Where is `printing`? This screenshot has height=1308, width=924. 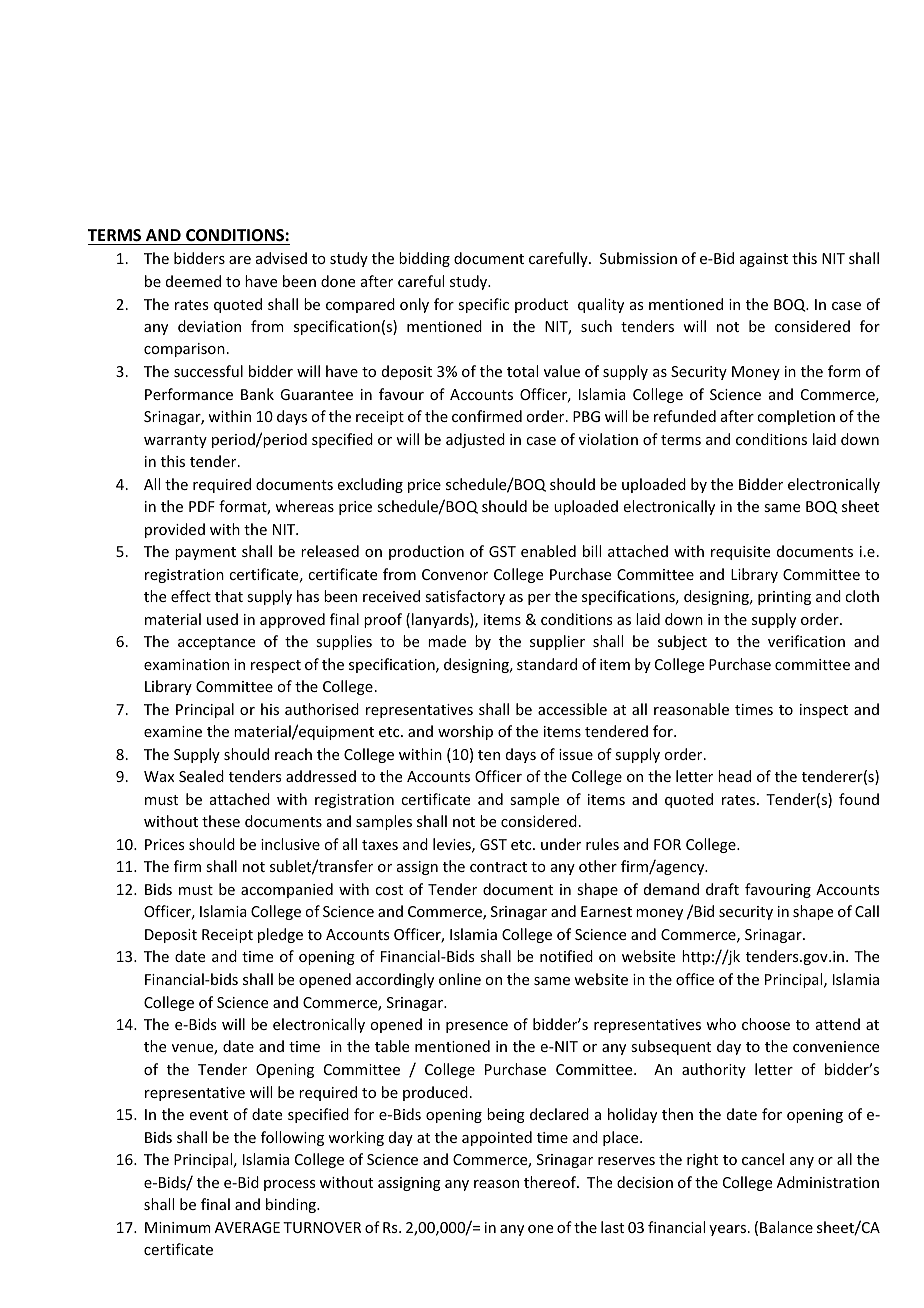 printing is located at coordinates (784, 598).
